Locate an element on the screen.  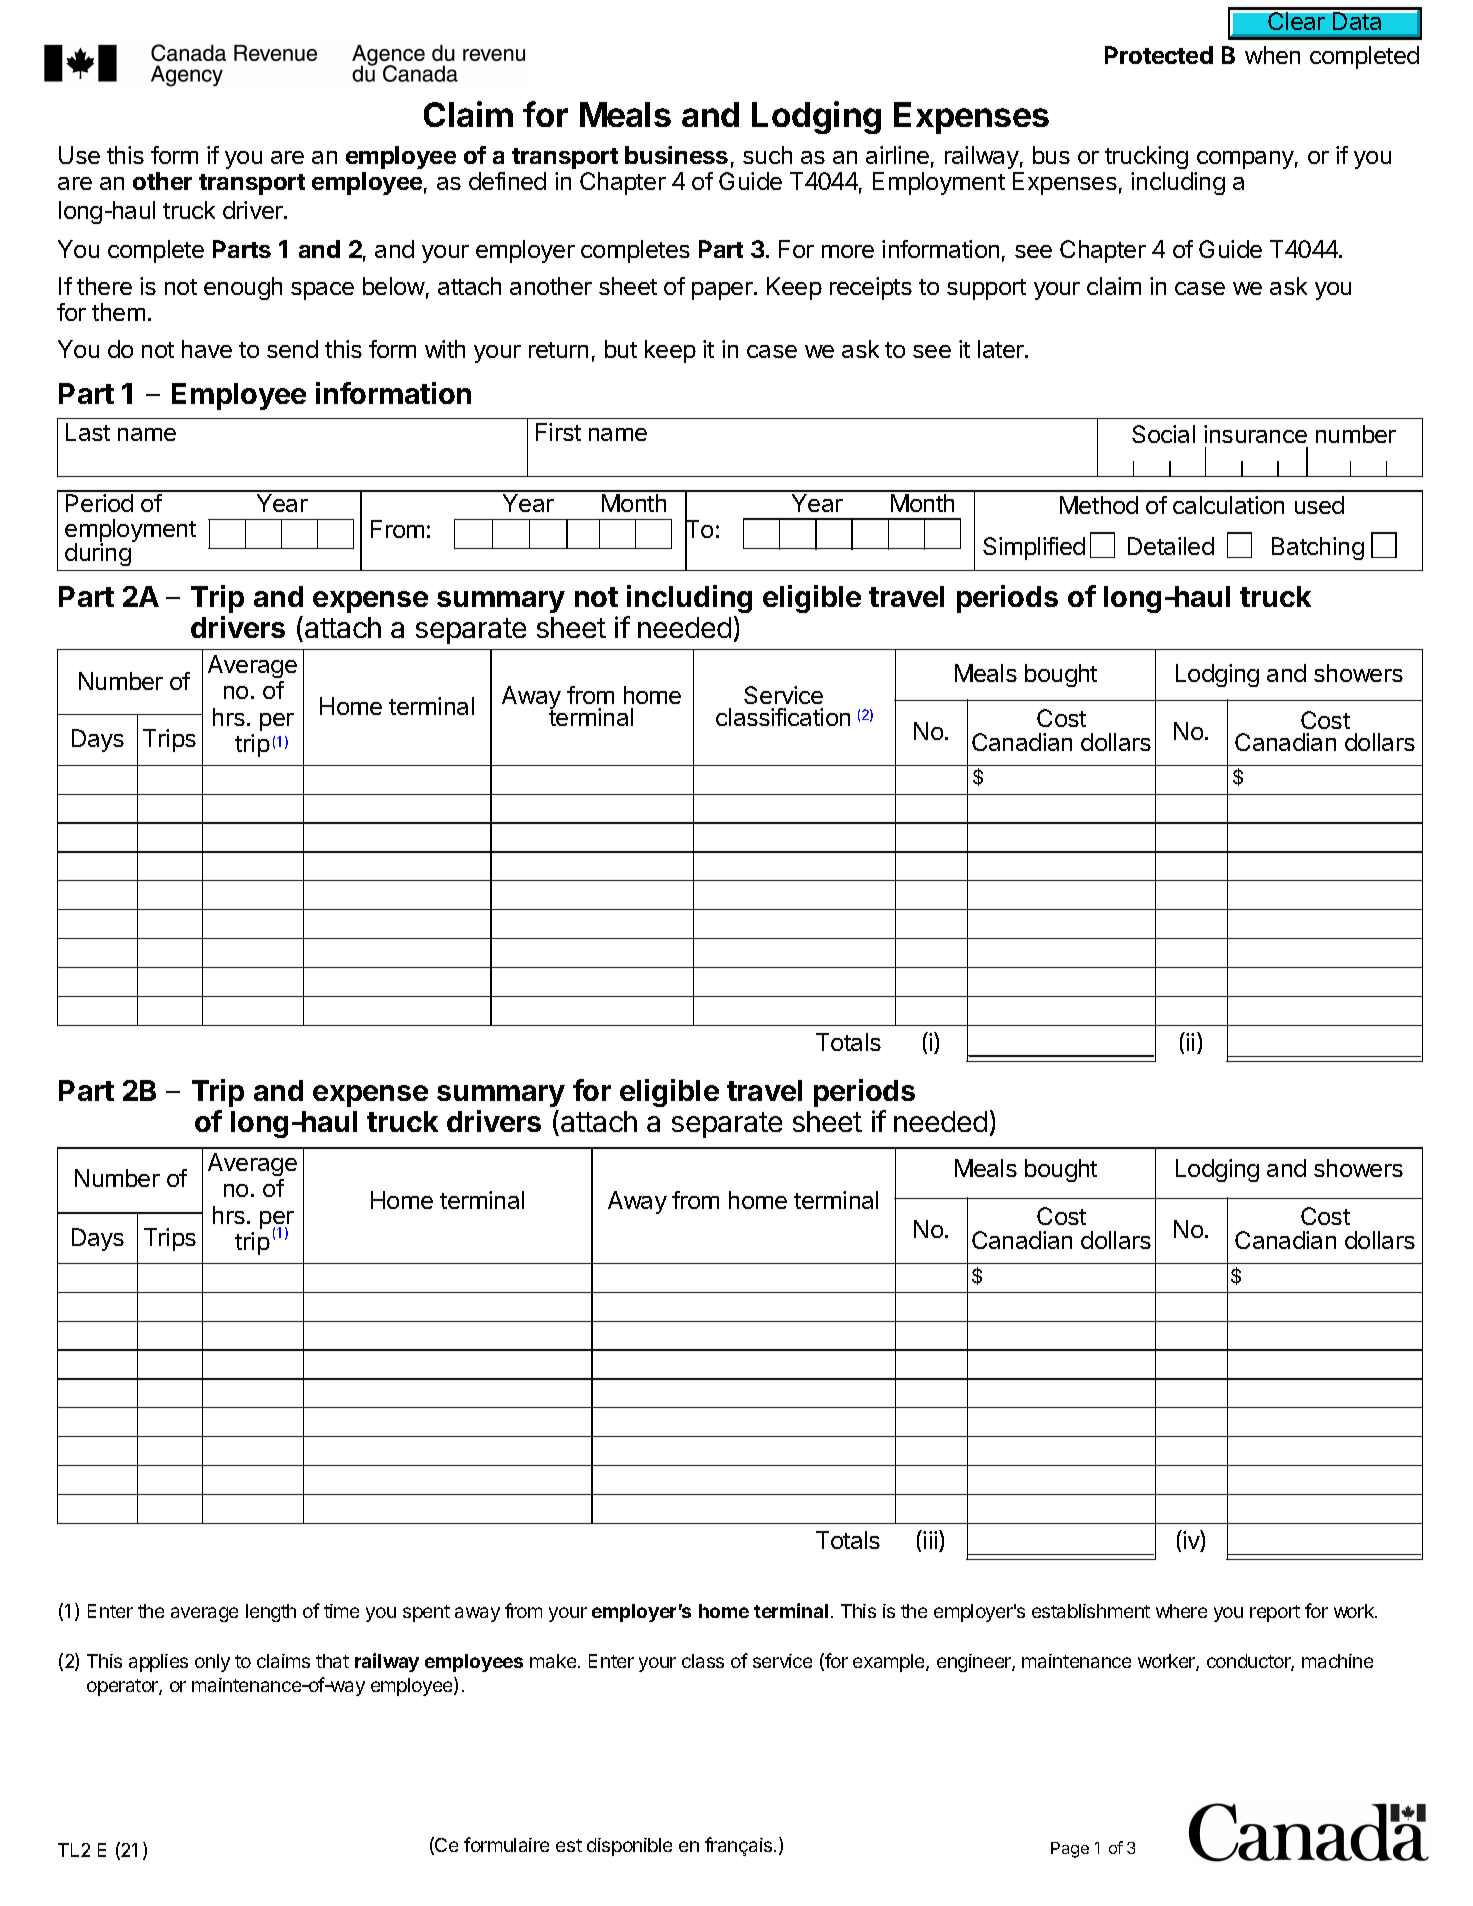
Simplified is located at coordinates (1034, 548).
